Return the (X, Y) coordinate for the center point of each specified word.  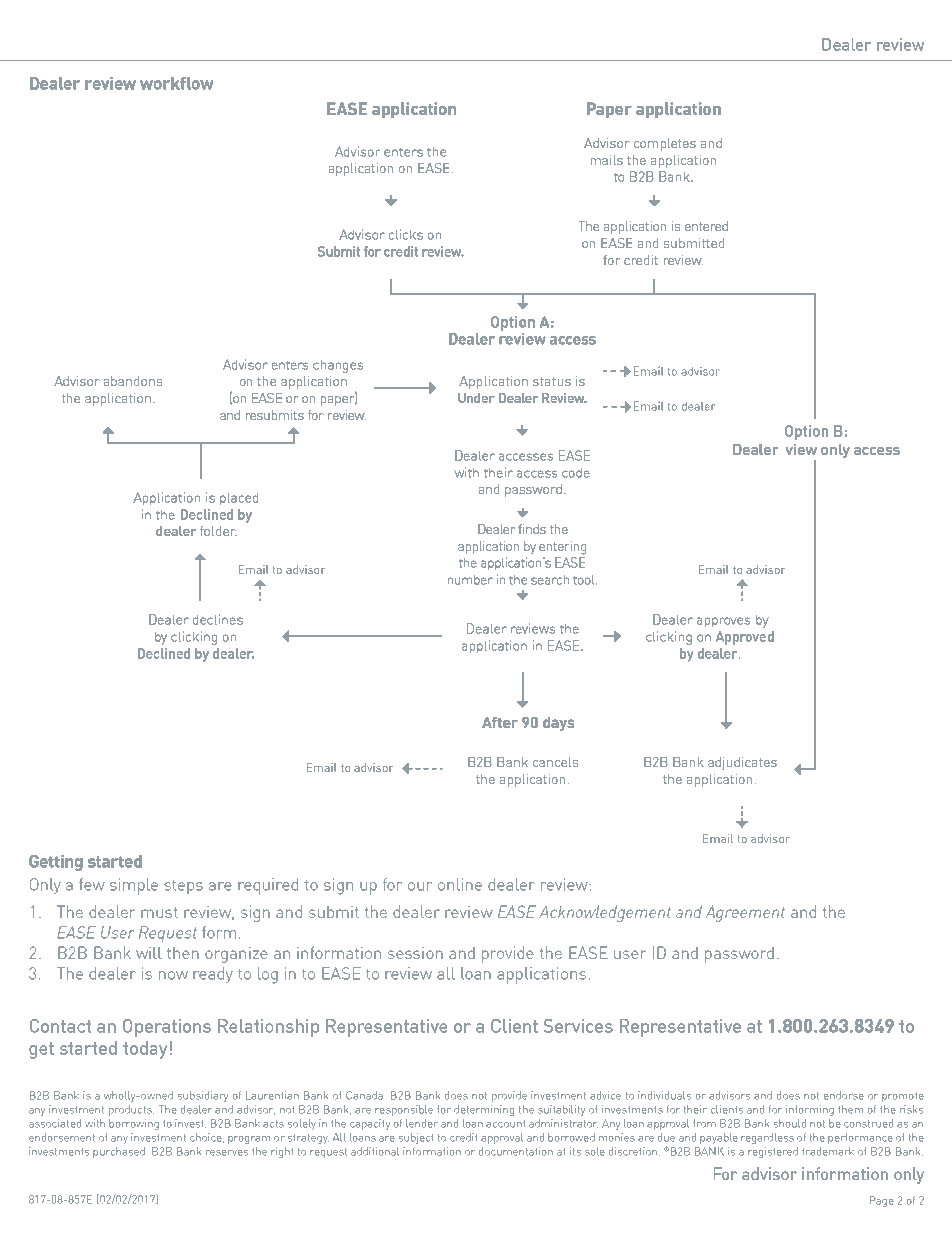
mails (607, 160)
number (470, 580)
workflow (176, 83)
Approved (745, 638)
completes (665, 144)
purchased (119, 1152)
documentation (516, 1151)
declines (218, 620)
